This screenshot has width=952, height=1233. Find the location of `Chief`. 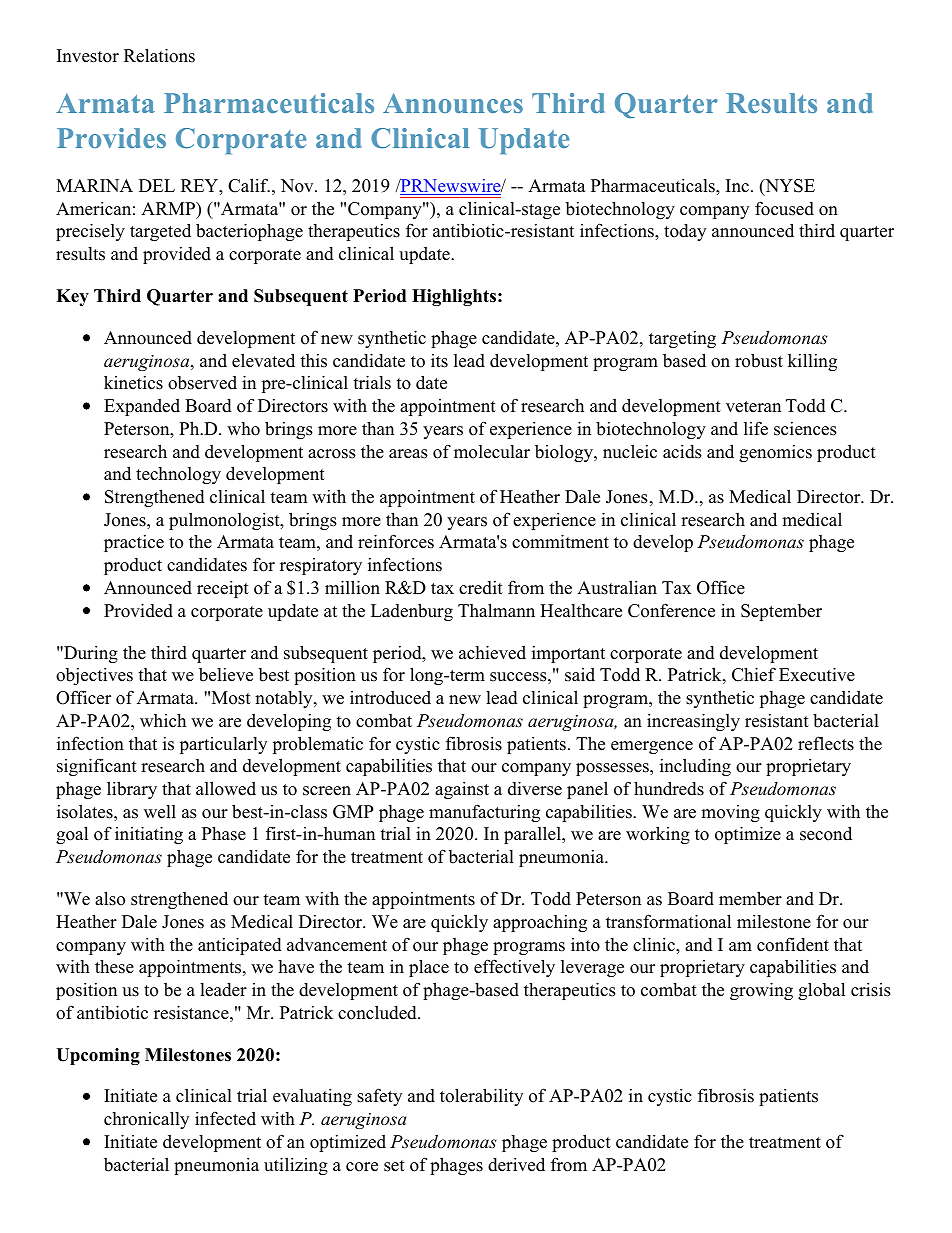

Chief is located at coordinates (754, 674).
